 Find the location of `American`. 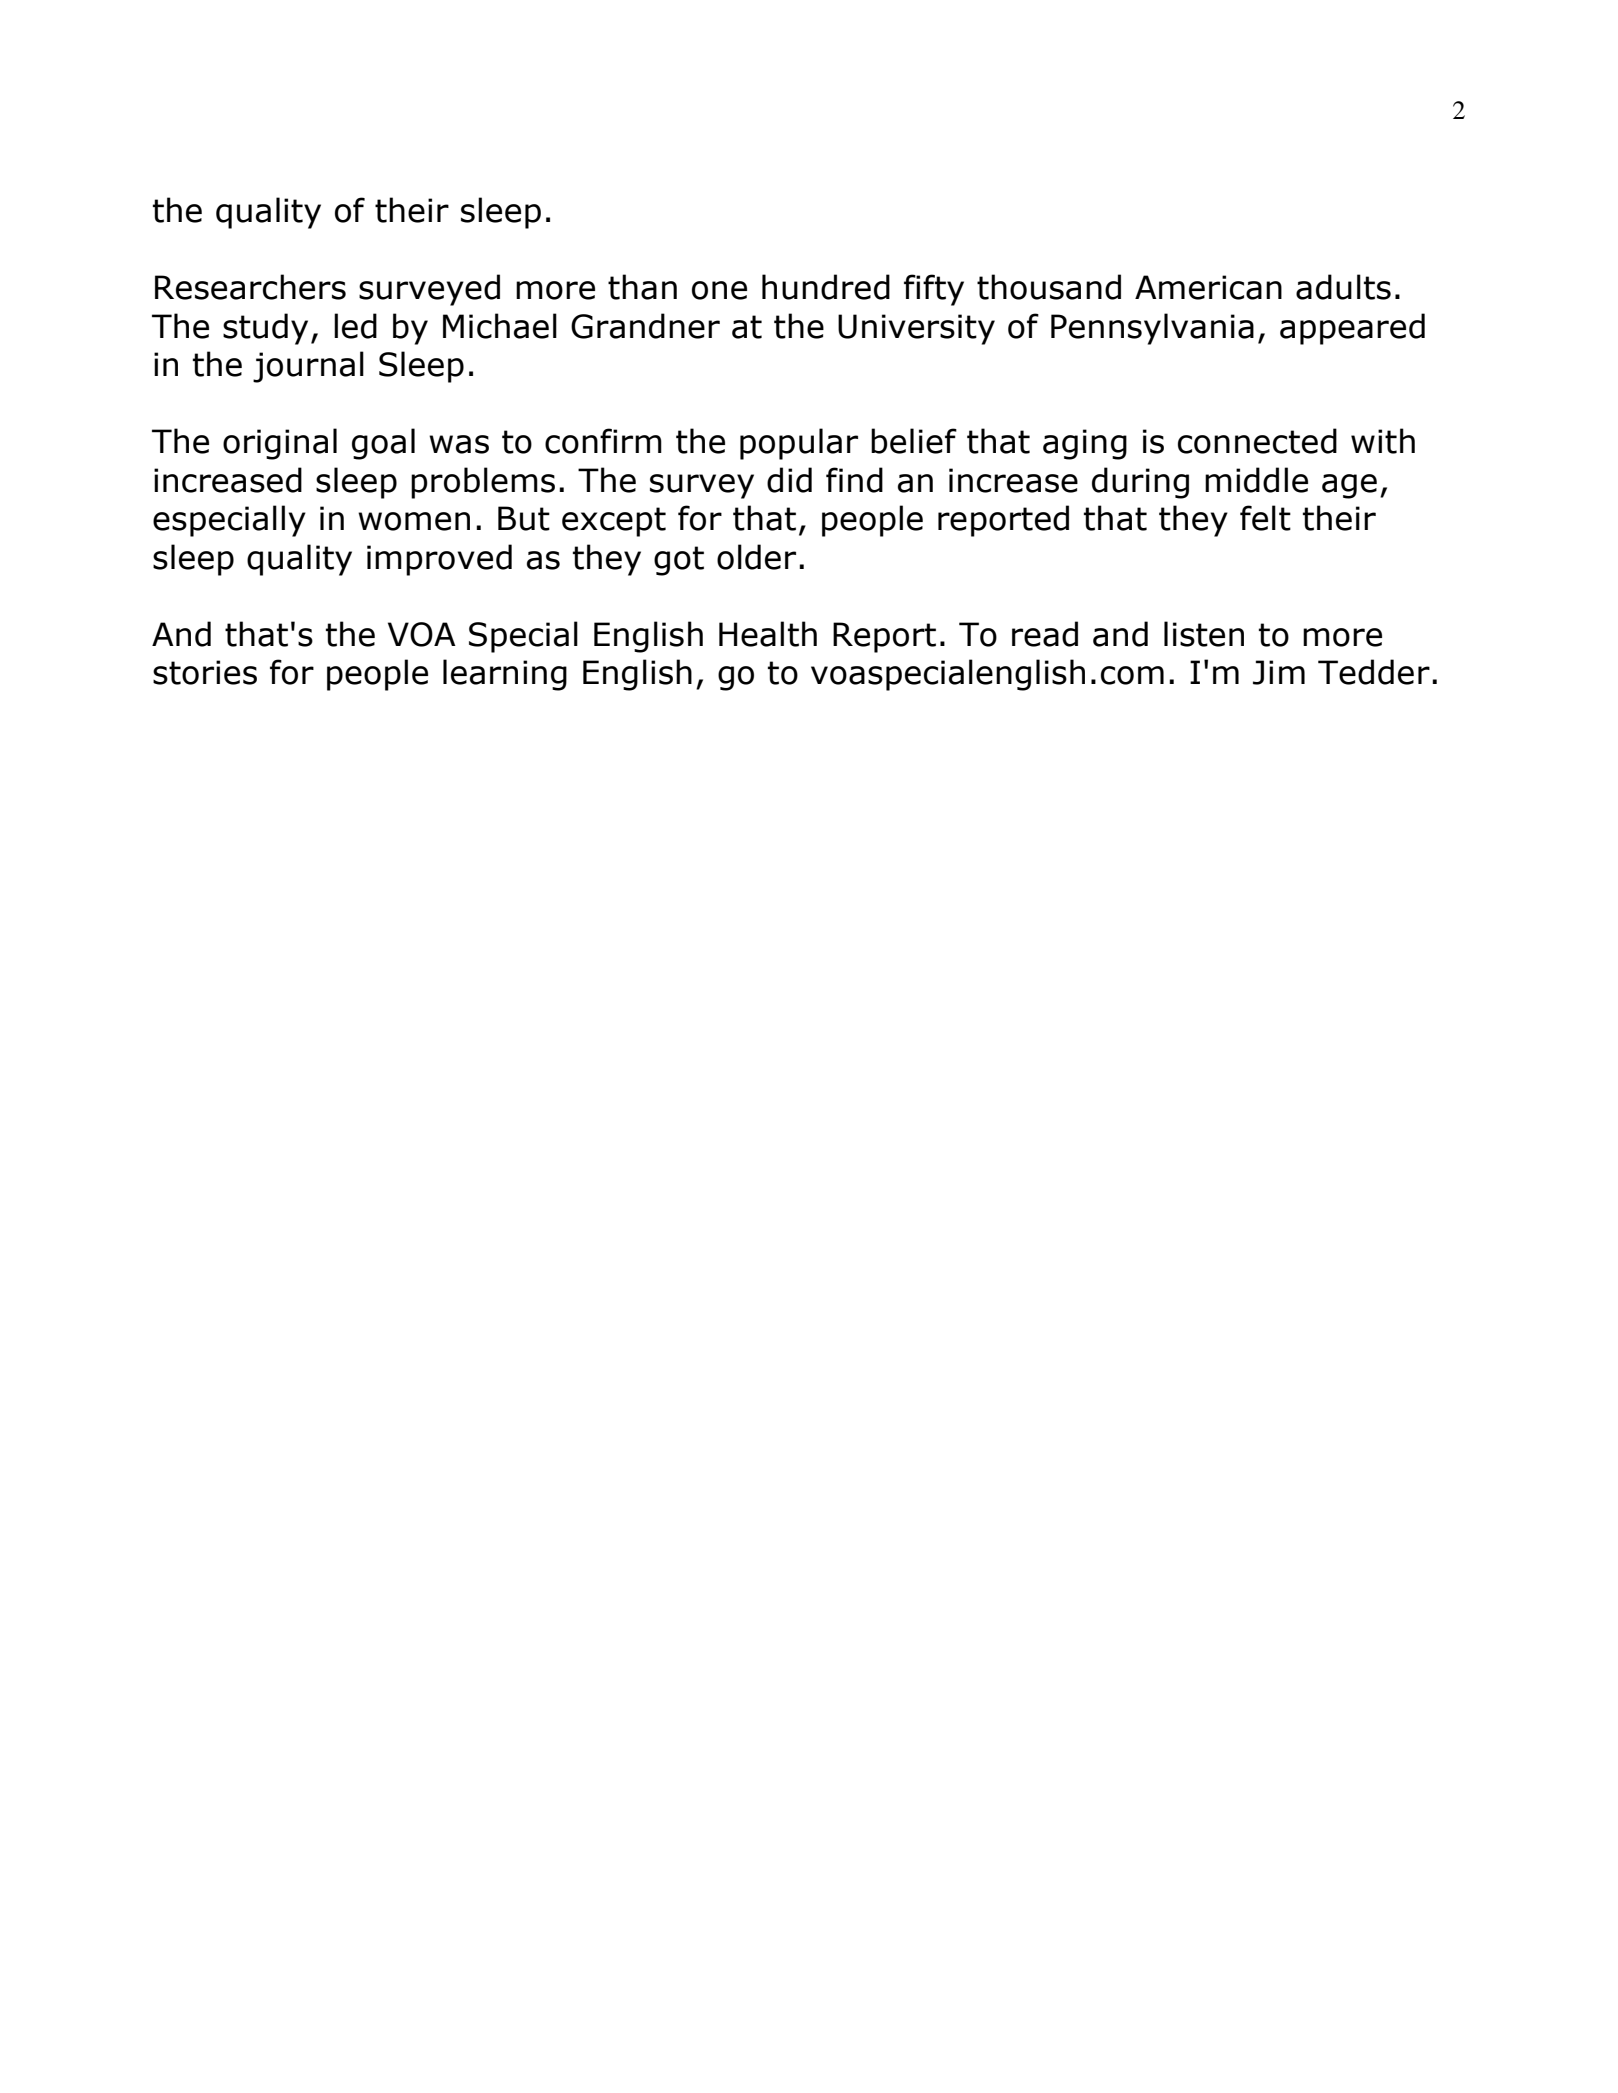

American is located at coordinates (1208, 287).
